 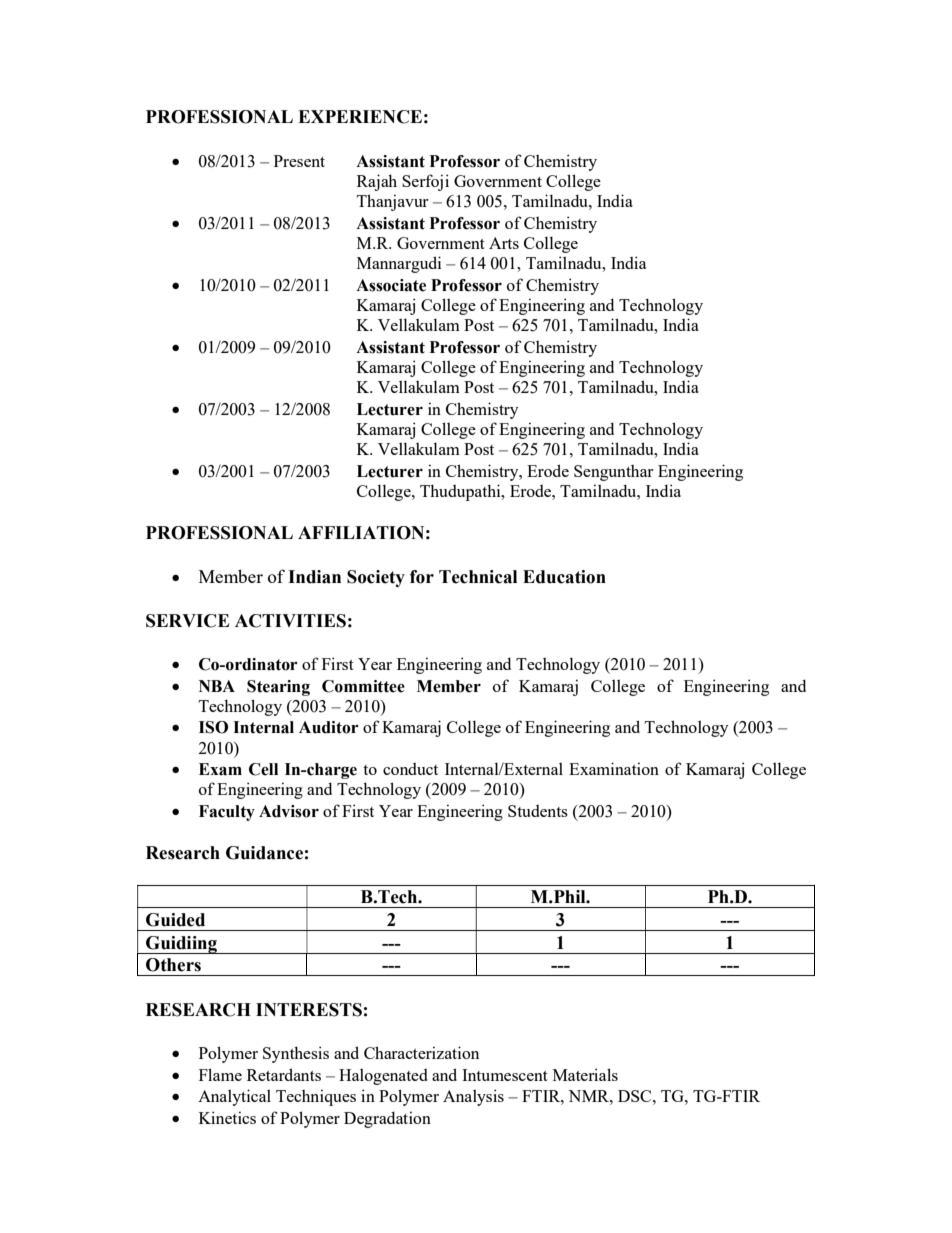 What do you see at coordinates (504, 243) in the image?
I see `Arts` at bounding box center [504, 243].
